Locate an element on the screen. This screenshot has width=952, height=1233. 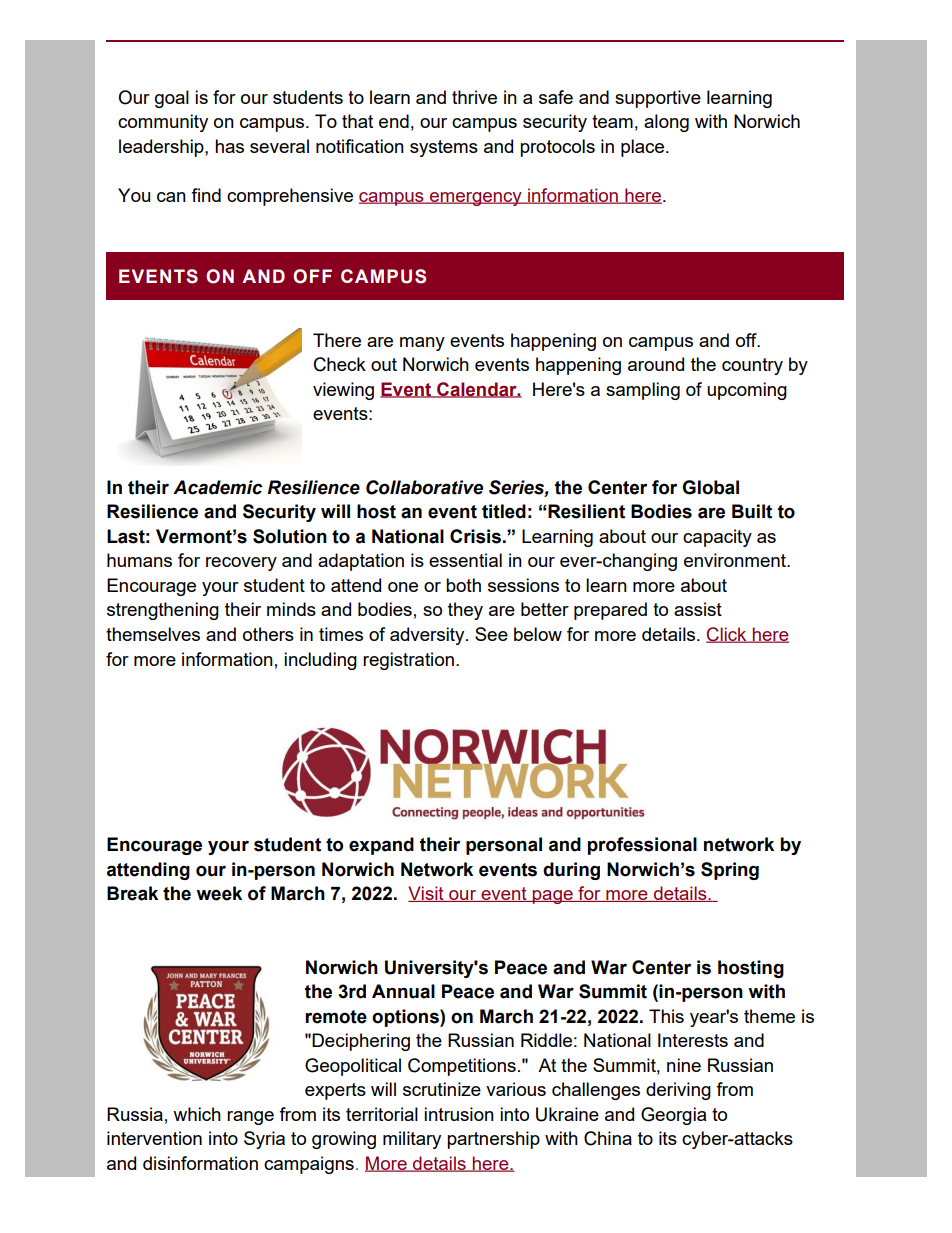
intrusion is located at coordinates (459, 1114).
